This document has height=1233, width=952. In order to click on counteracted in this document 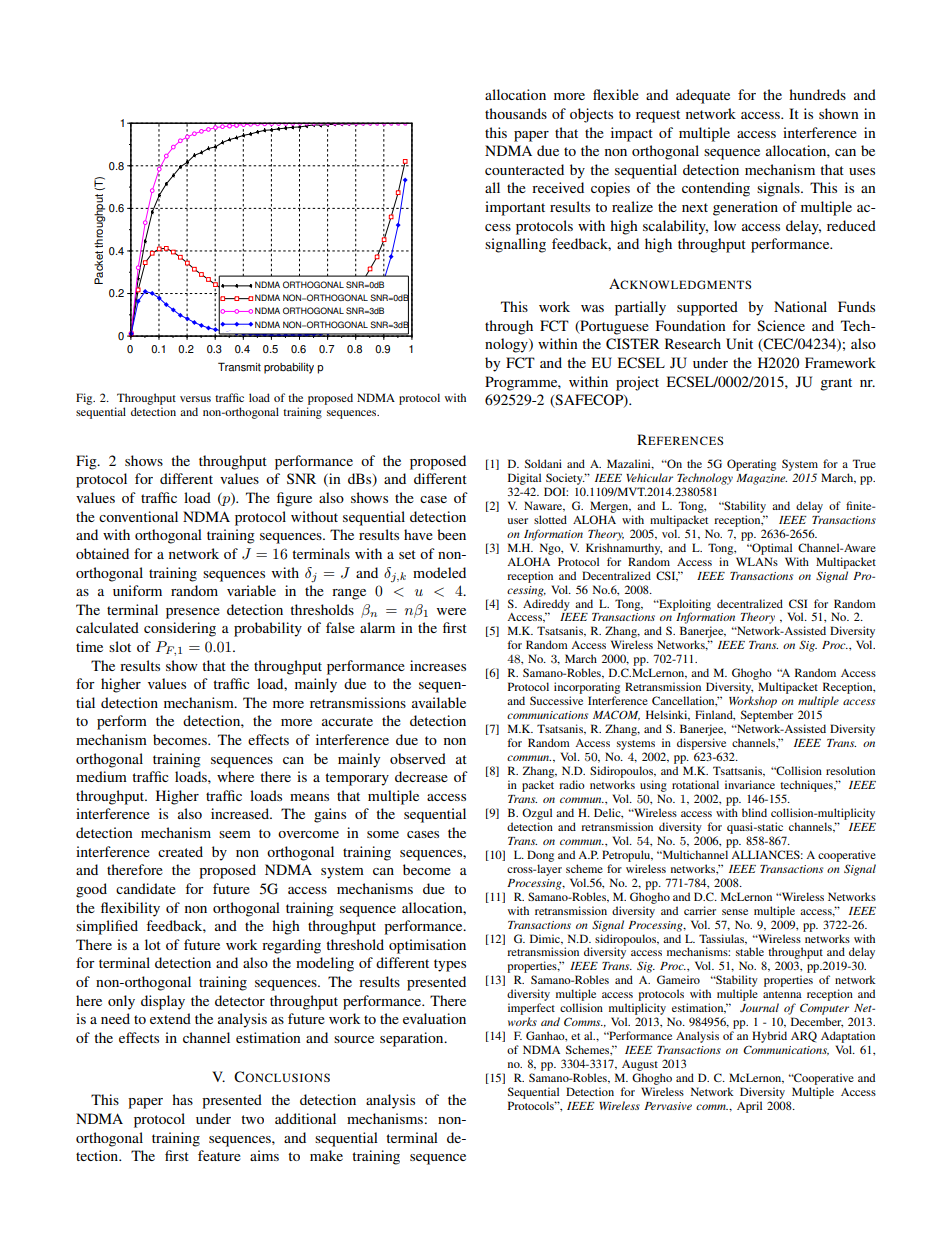, I will do `click(524, 169)`.
